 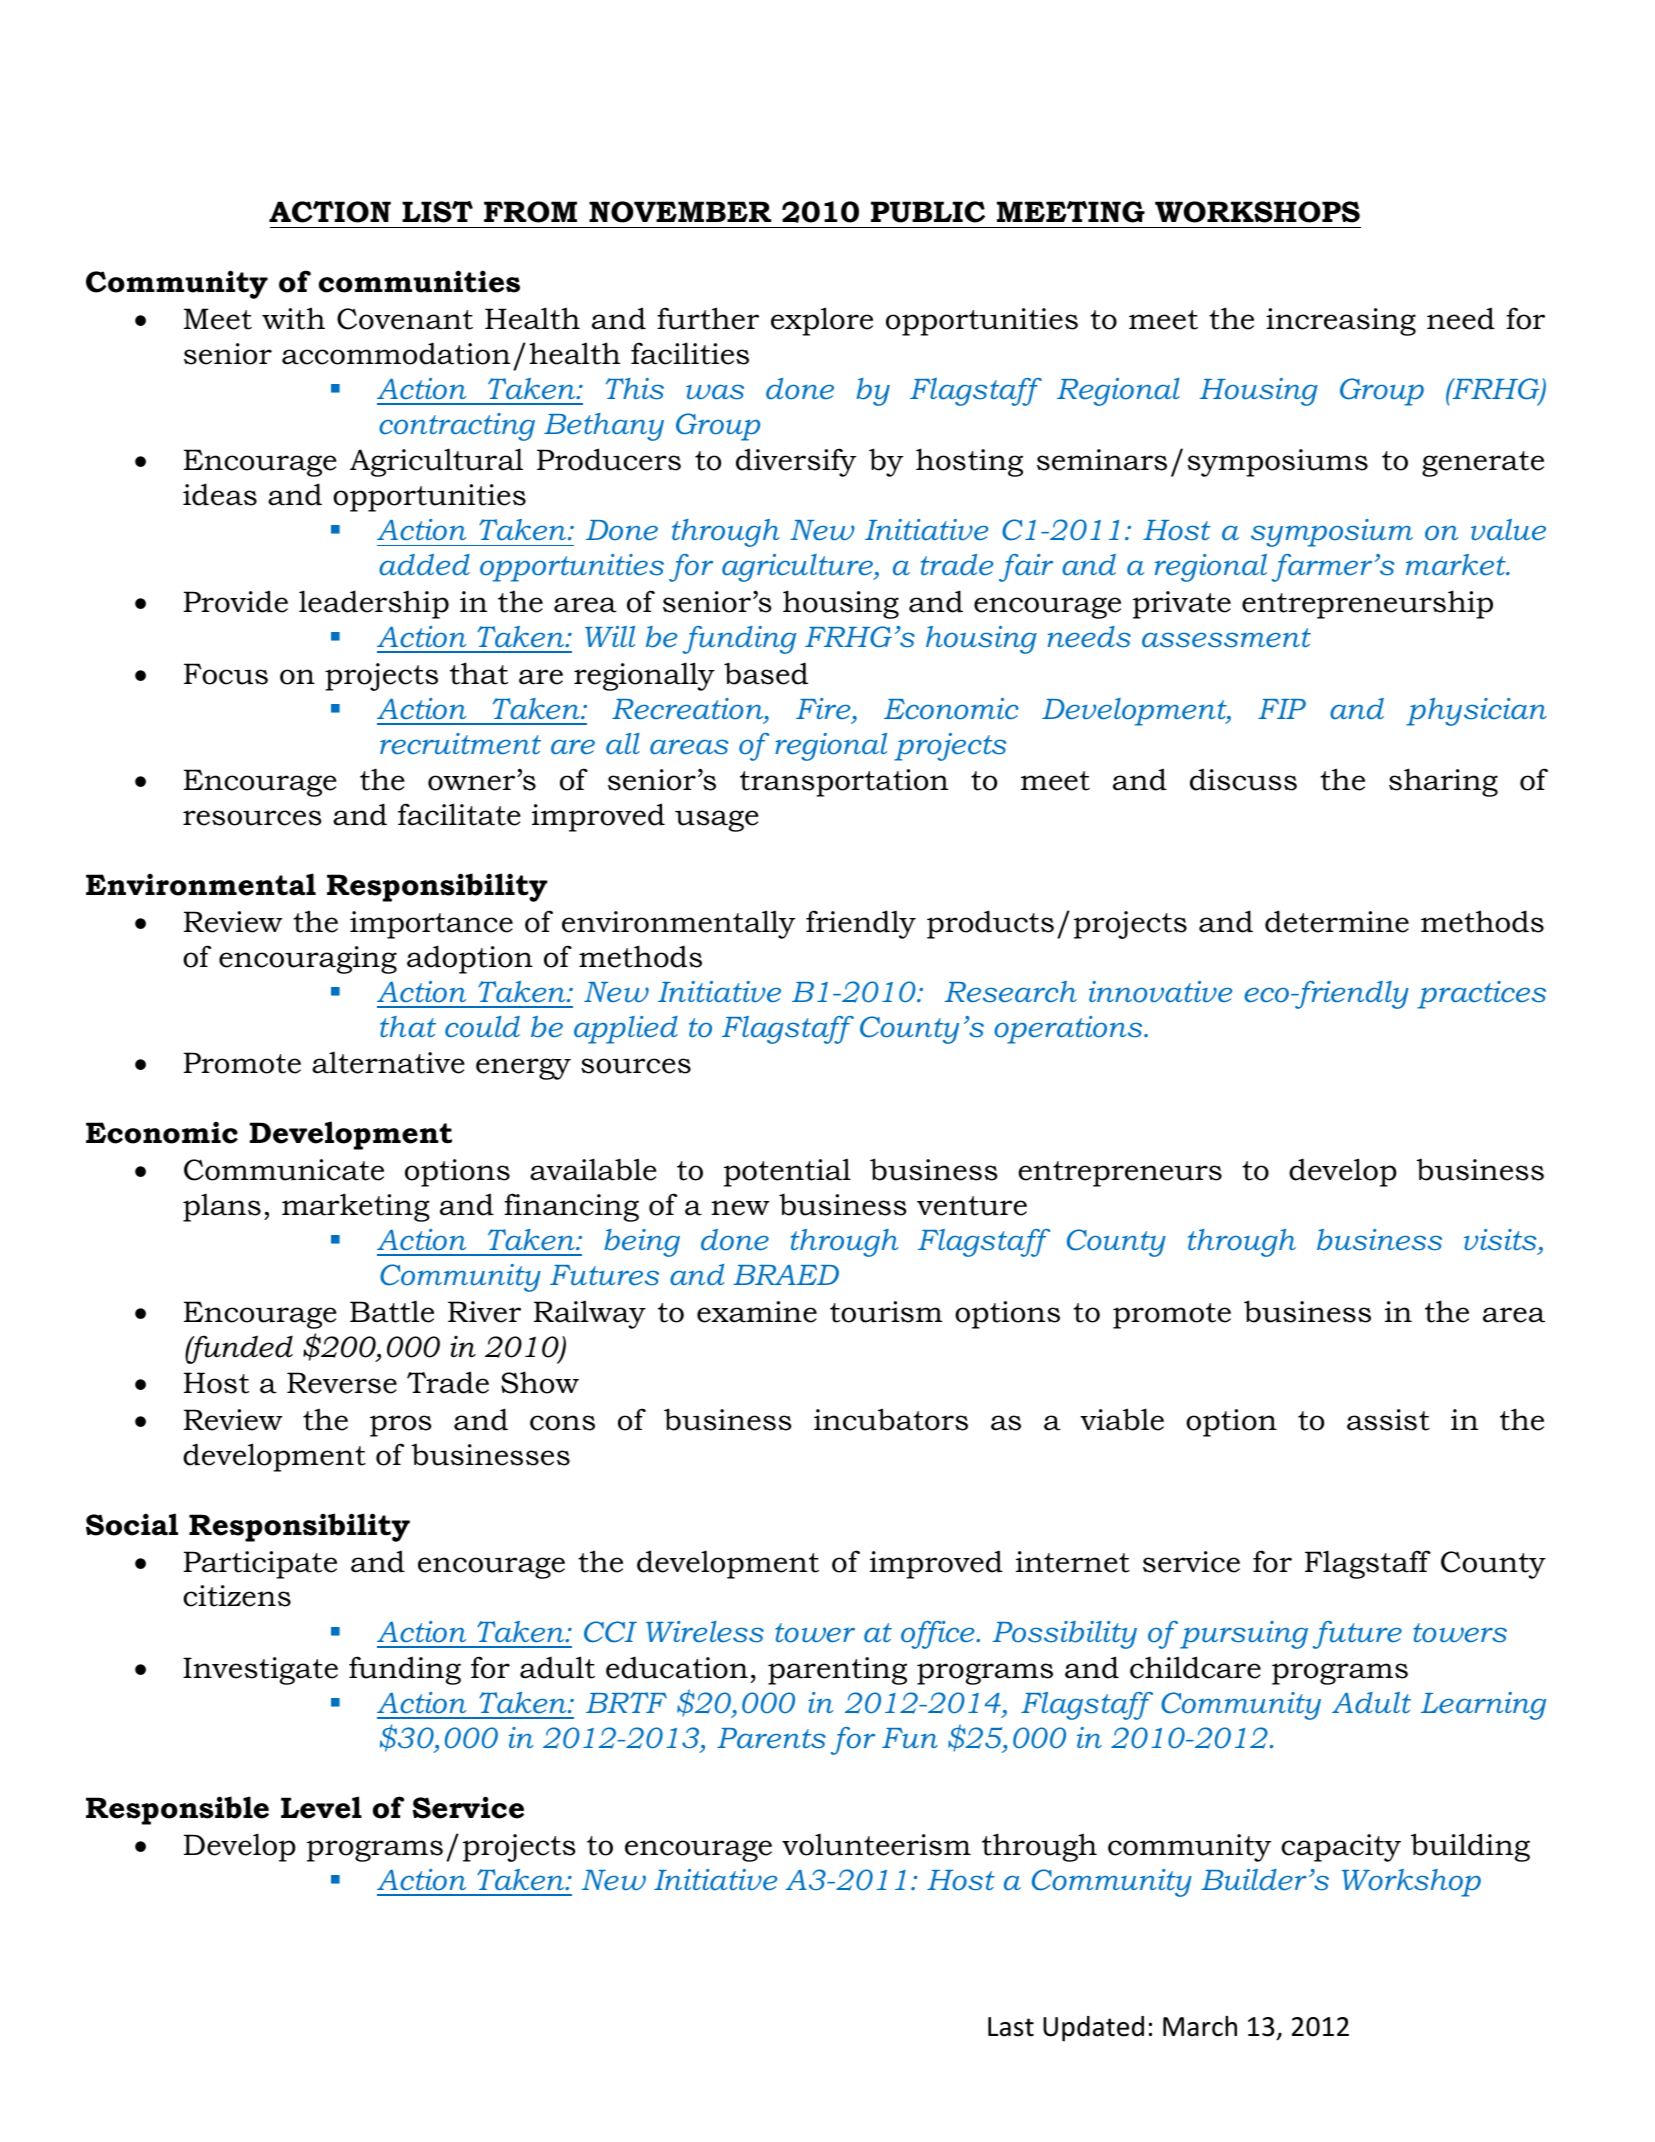 What do you see at coordinates (293, 318) in the screenshot?
I see `with` at bounding box center [293, 318].
